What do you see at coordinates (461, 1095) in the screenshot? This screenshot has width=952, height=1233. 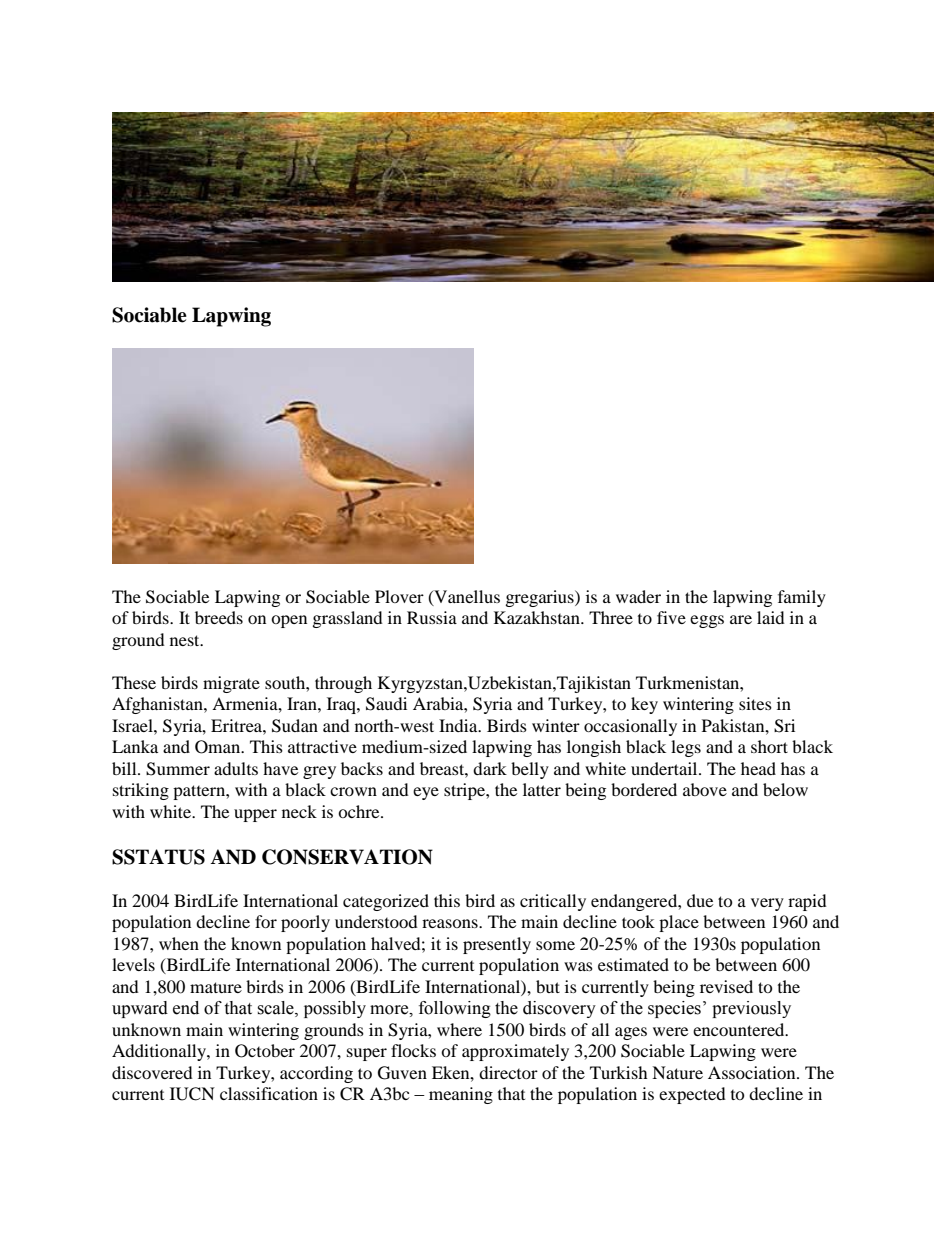 I see `meaning` at bounding box center [461, 1095].
